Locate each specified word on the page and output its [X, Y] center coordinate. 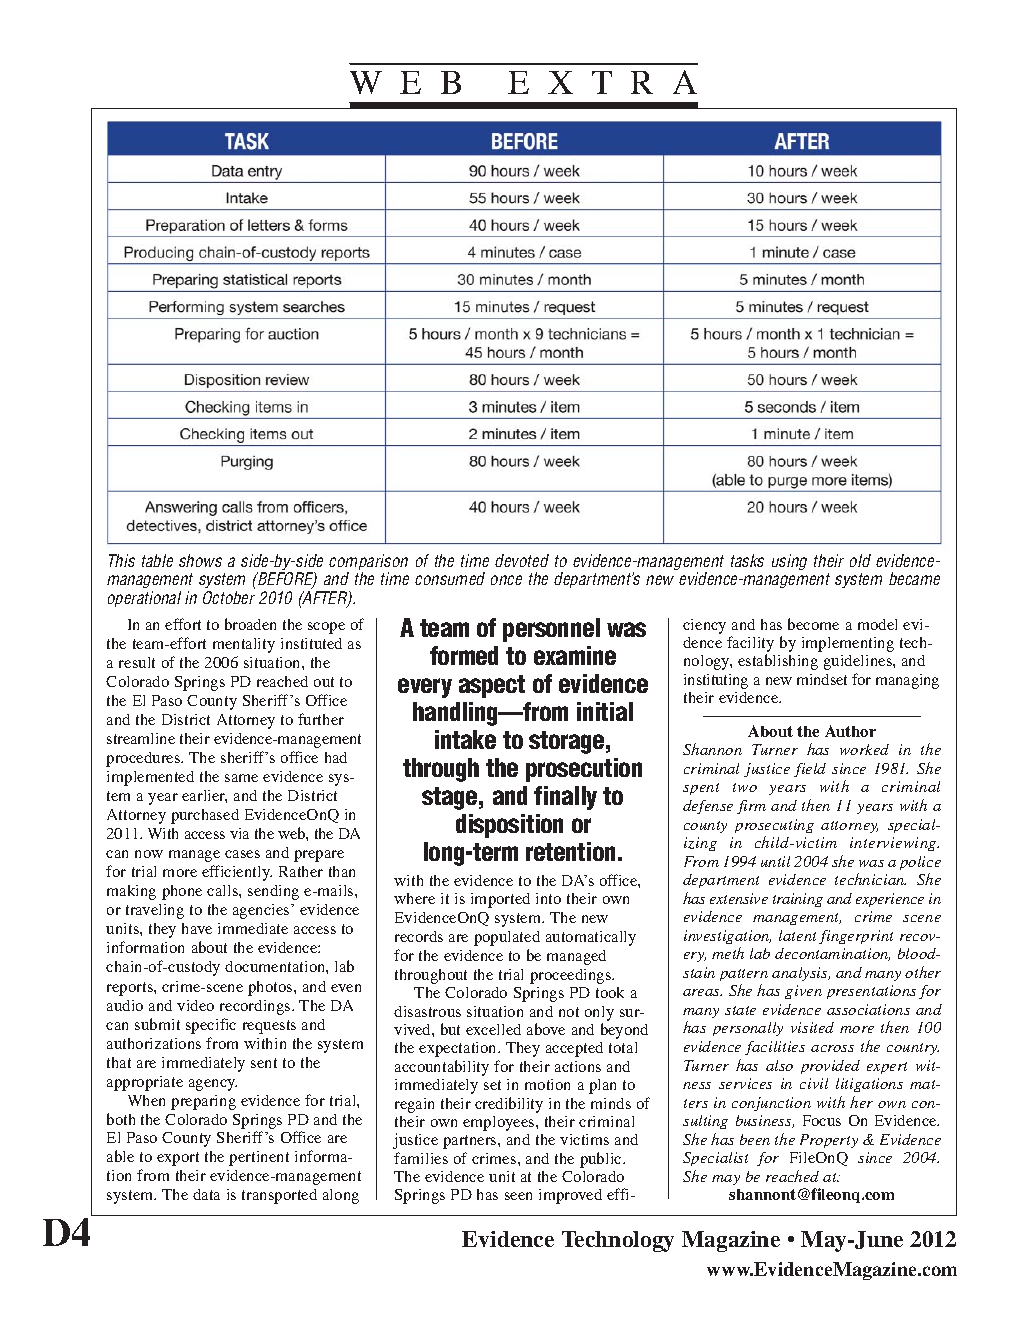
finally [565, 798]
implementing [848, 644]
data [206, 1194]
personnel [551, 630]
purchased [205, 816]
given [803, 992]
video [195, 1005]
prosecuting [774, 826]
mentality [244, 645]
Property [829, 1141]
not [569, 1012]
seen [518, 1196]
